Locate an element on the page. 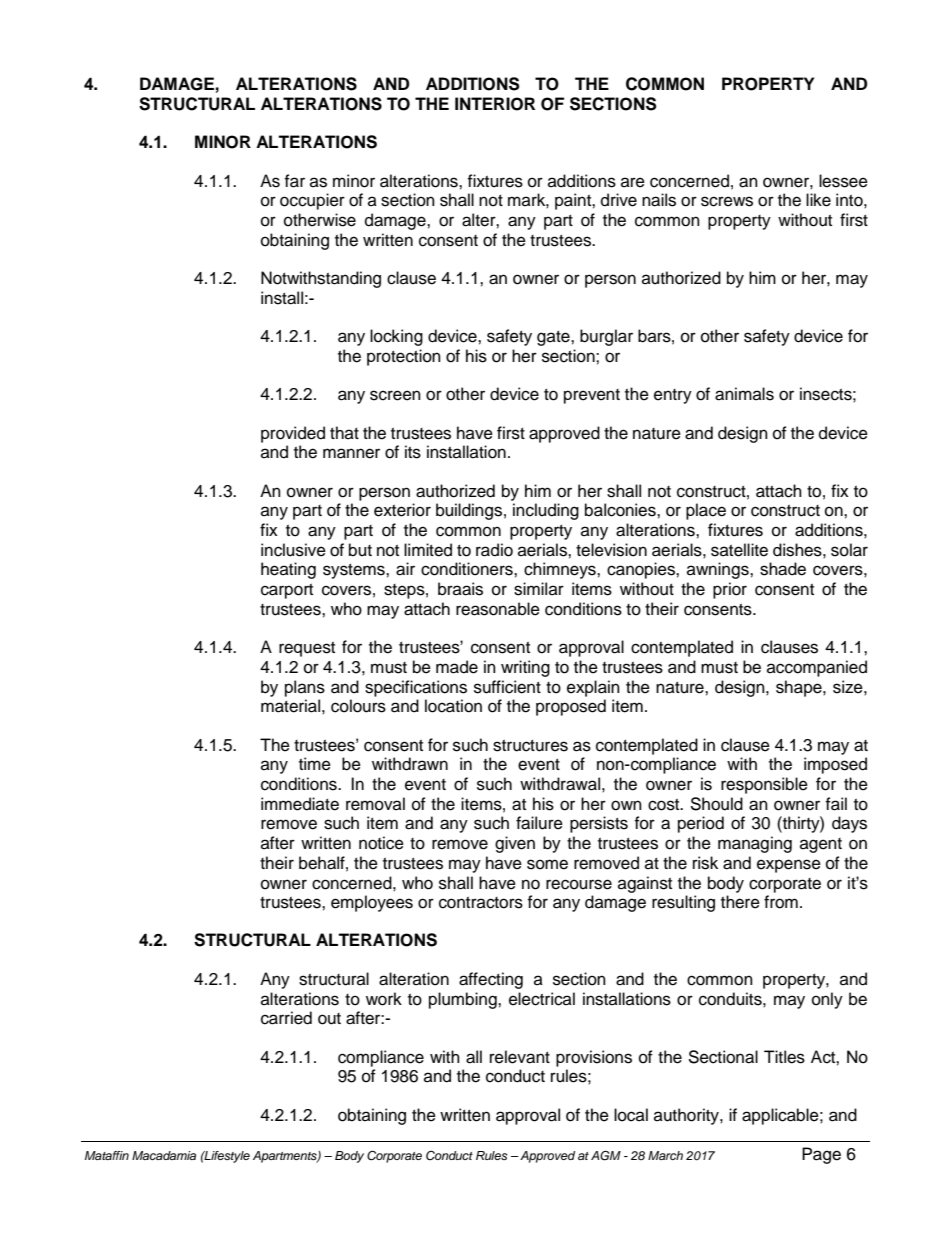  far is located at coordinates (294, 181).
